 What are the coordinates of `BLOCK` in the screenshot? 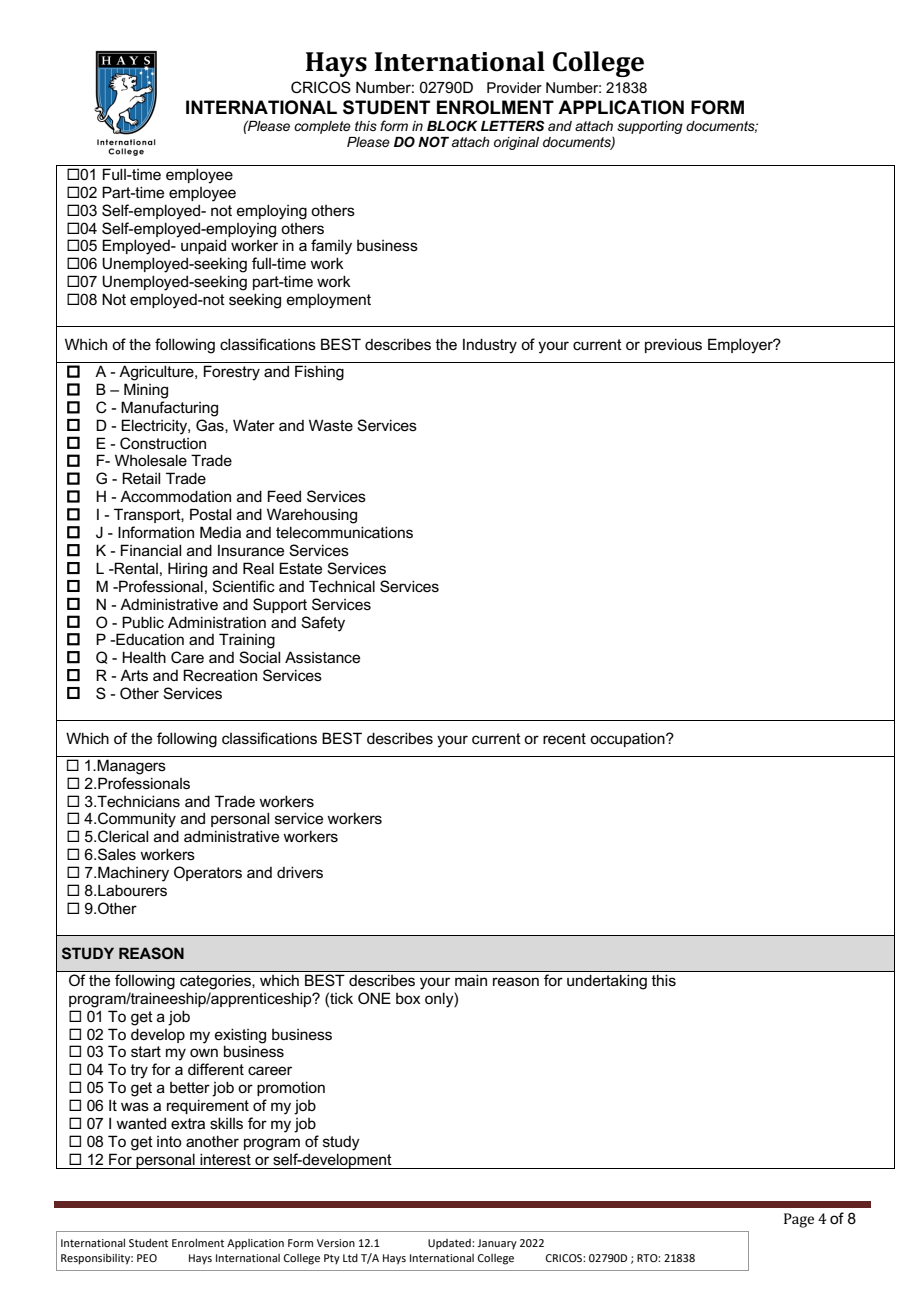 It's located at (452, 125).
